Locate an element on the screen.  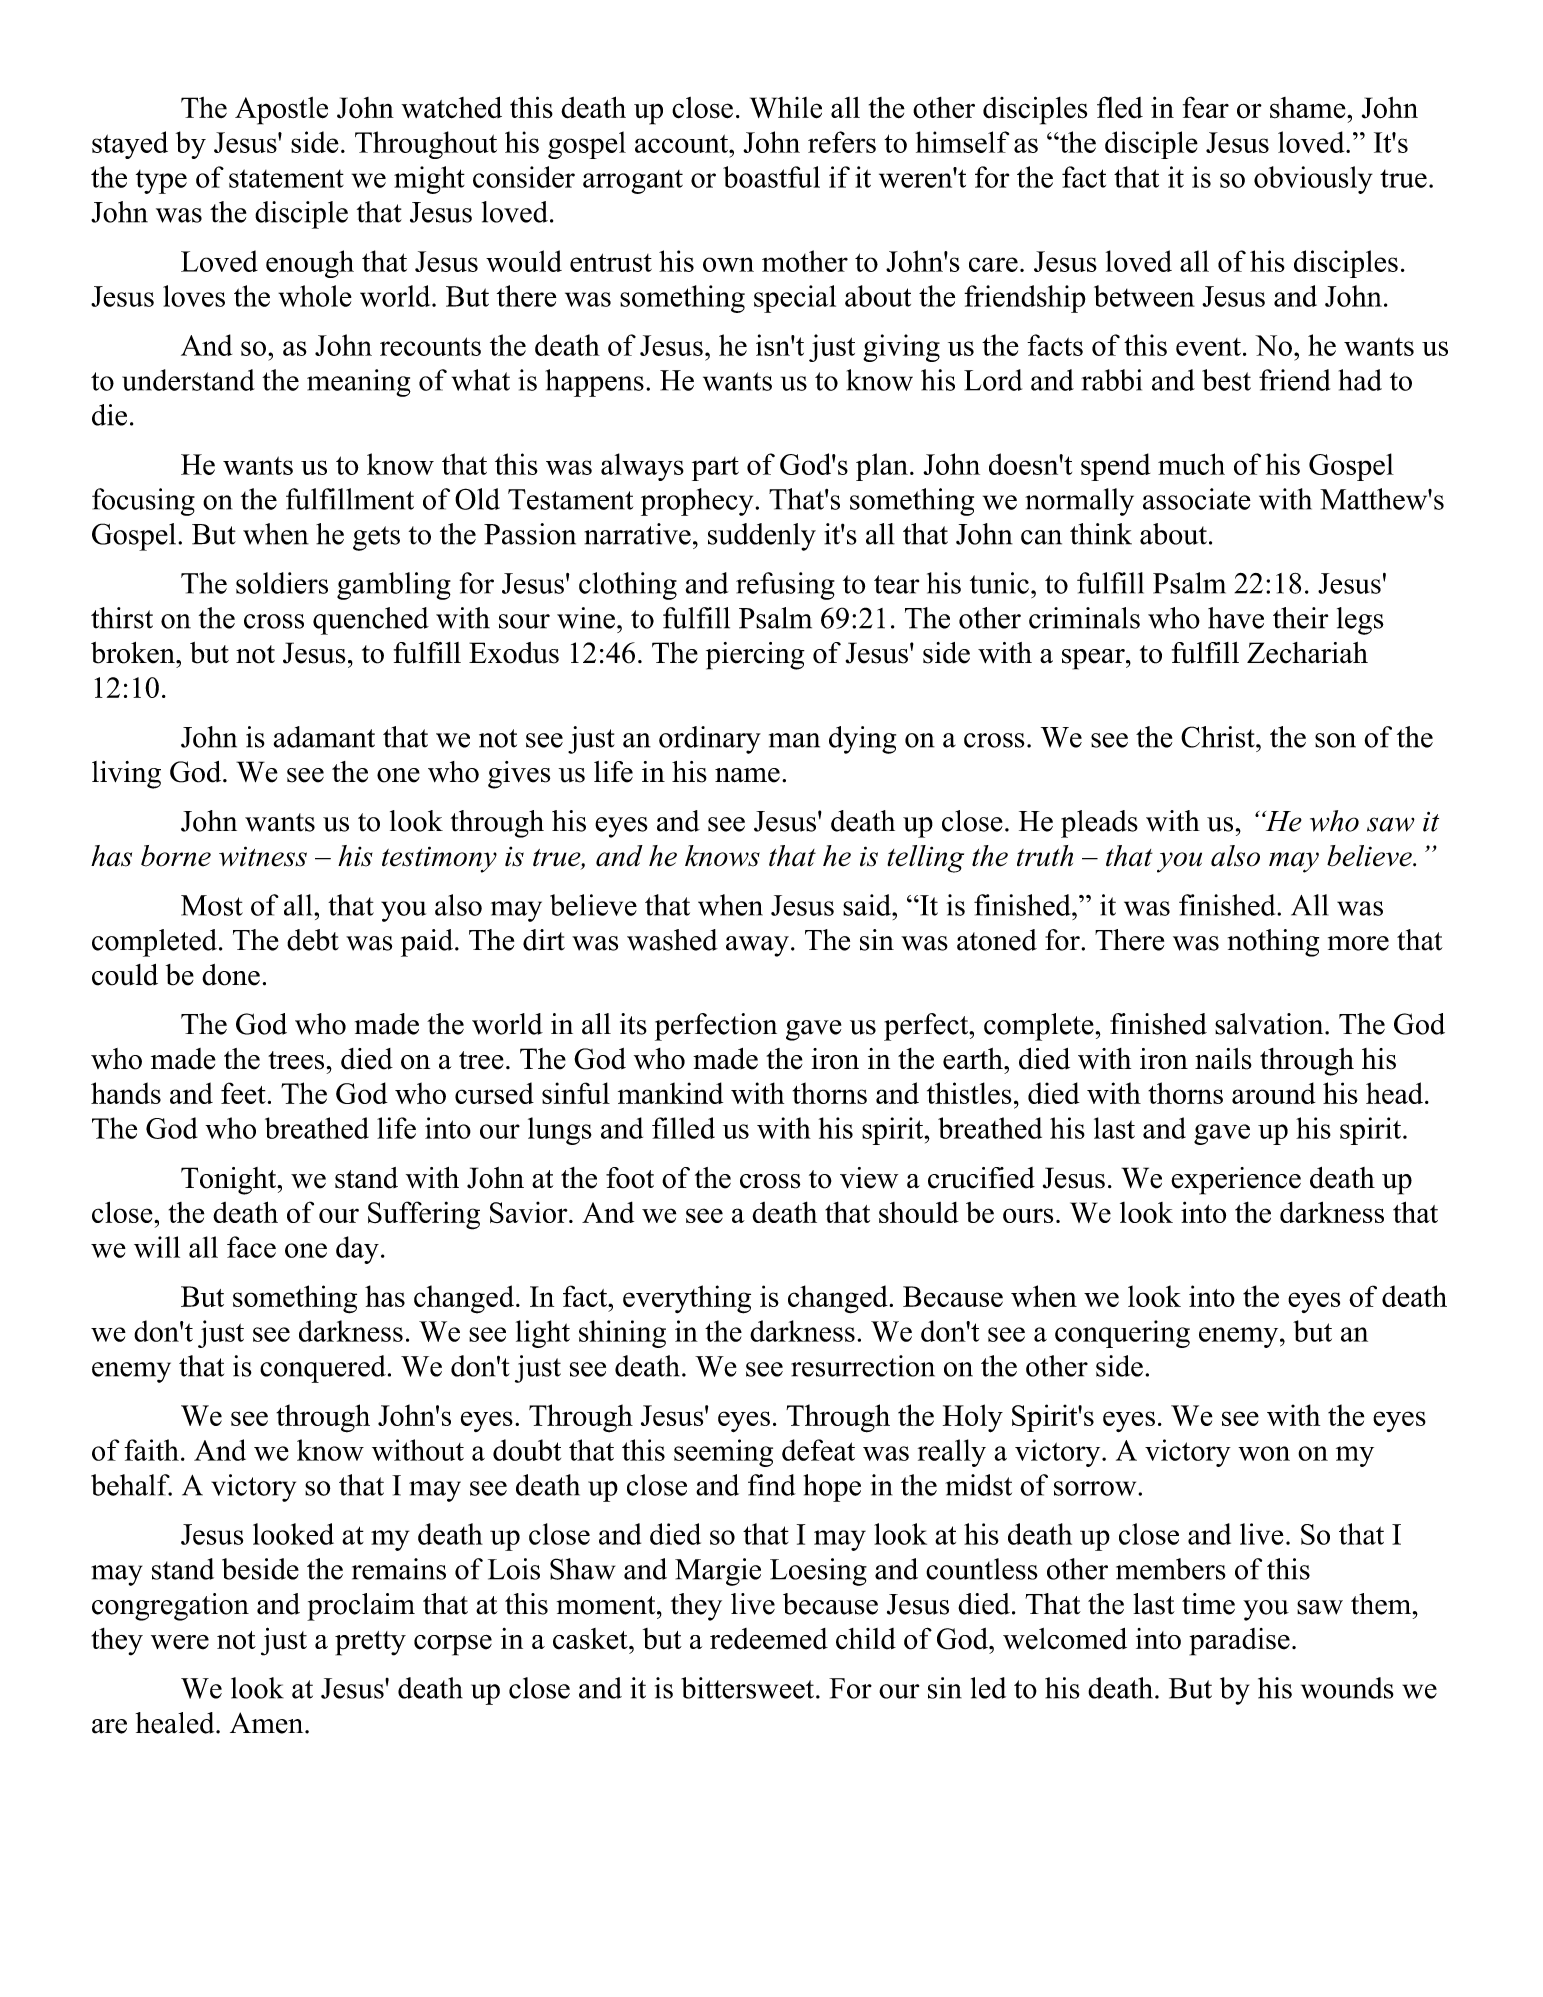
face is located at coordinates (251, 1247).
